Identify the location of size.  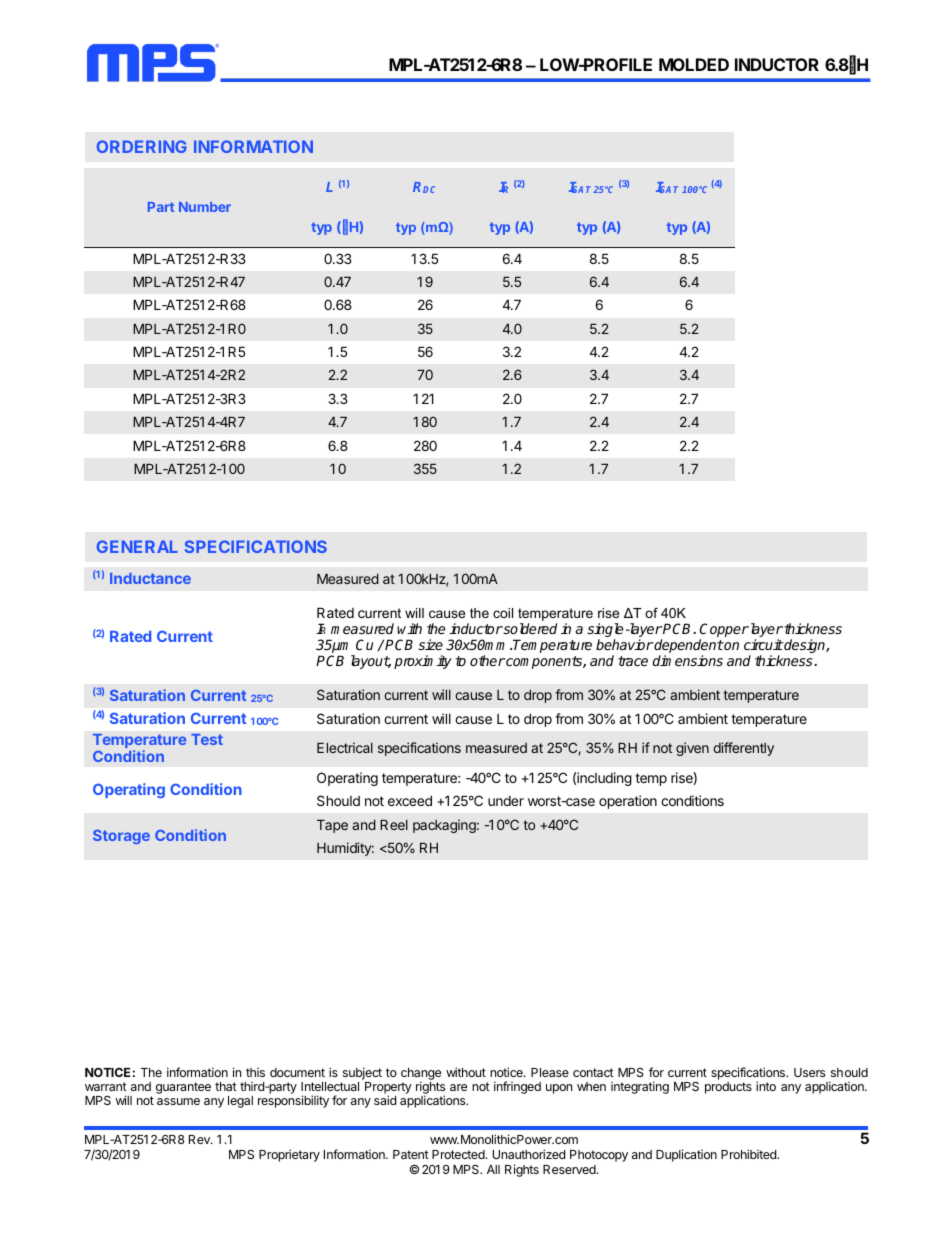
(430, 644).
